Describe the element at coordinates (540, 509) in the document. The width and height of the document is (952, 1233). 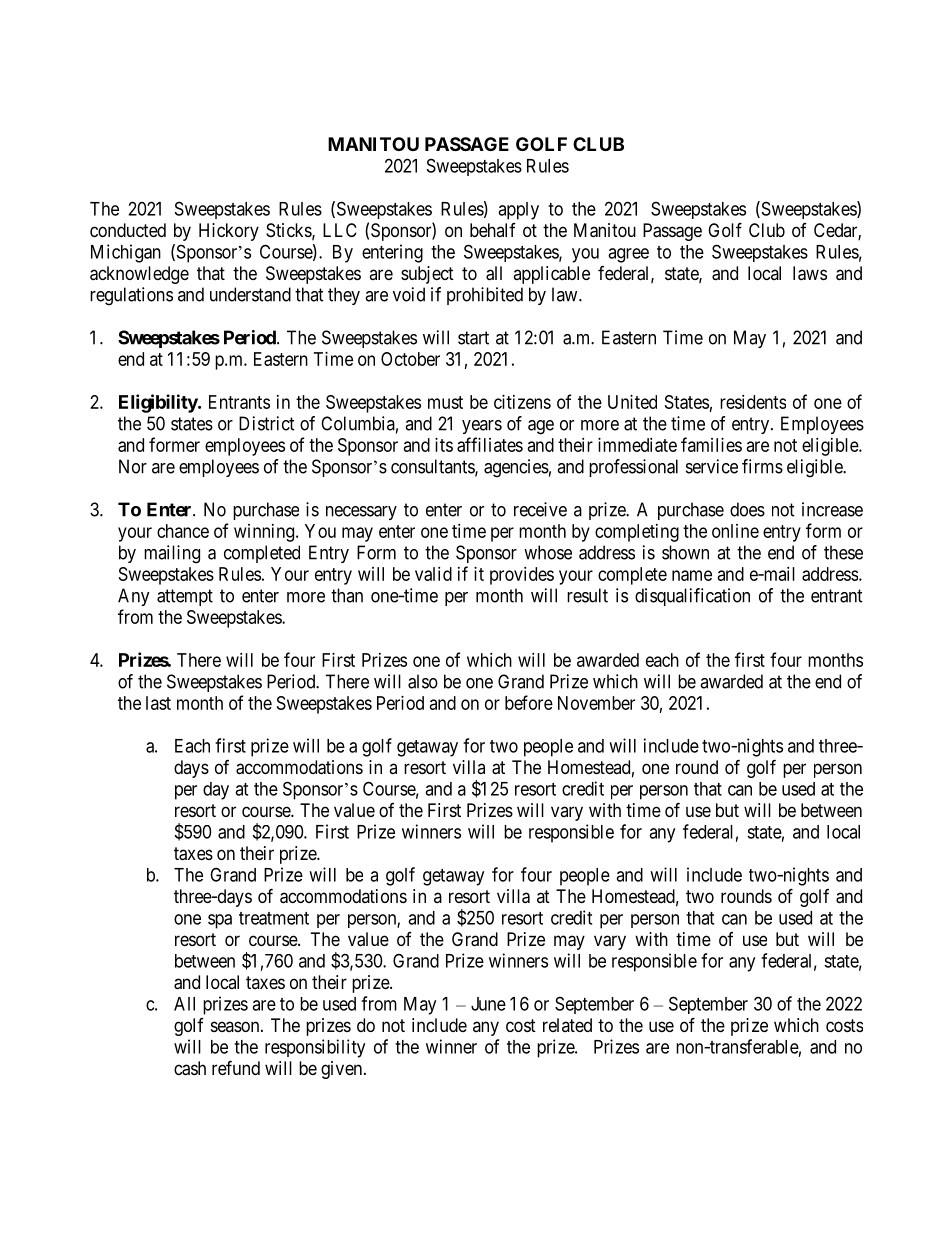
I see `receive` at that location.
